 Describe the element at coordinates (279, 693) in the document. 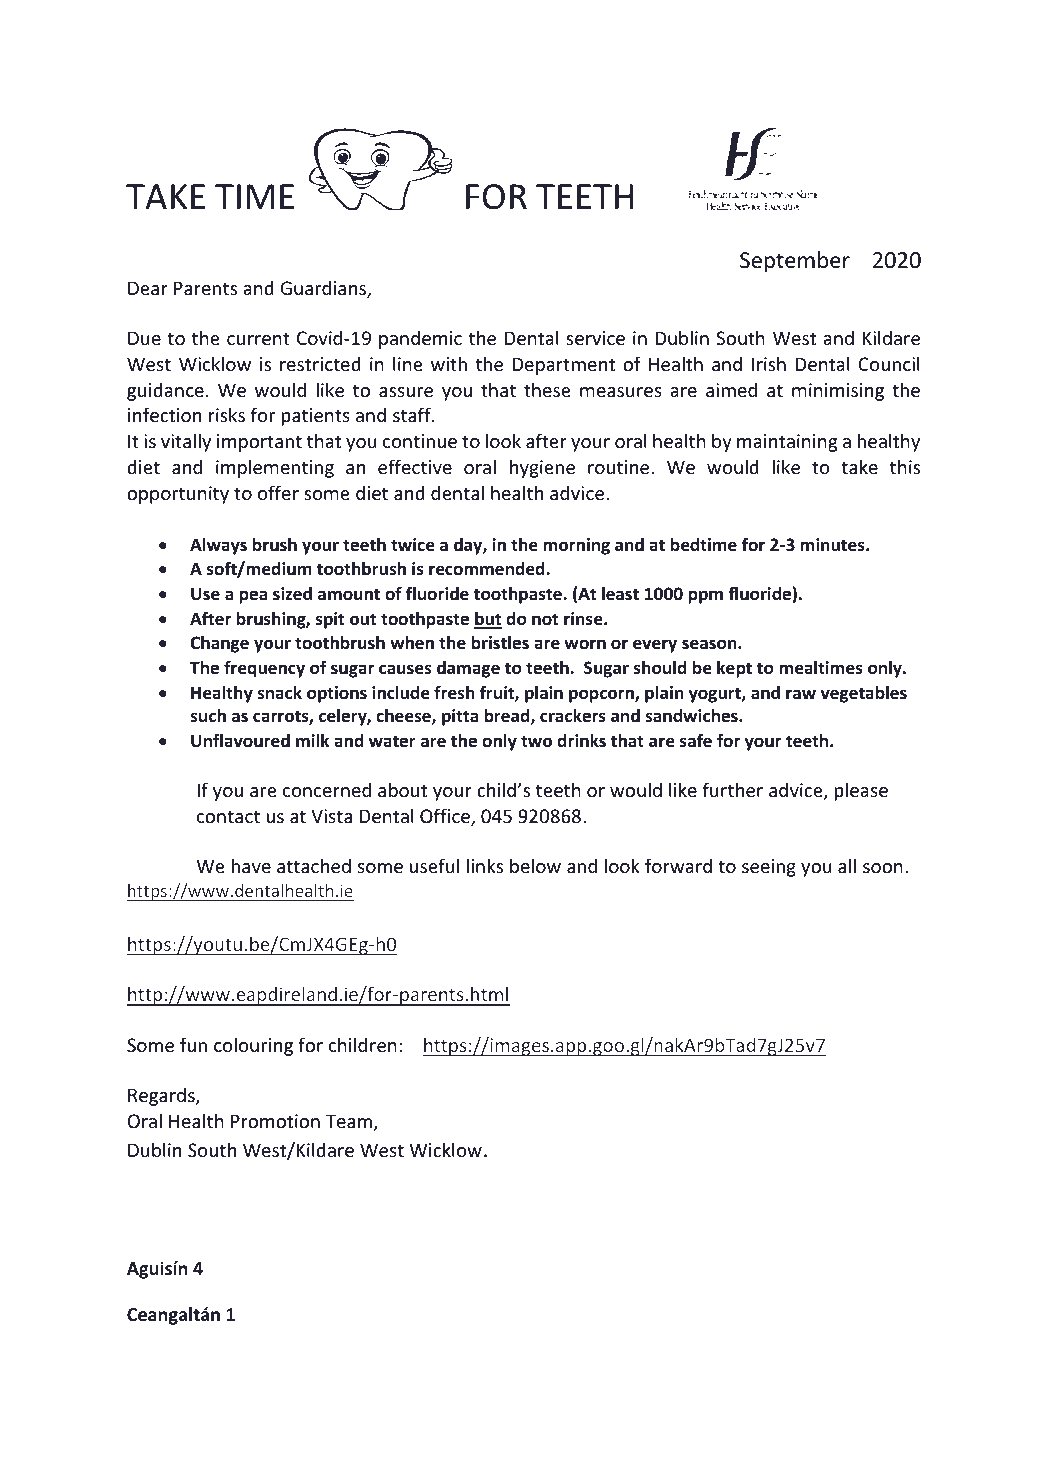

I see `snack` at that location.
